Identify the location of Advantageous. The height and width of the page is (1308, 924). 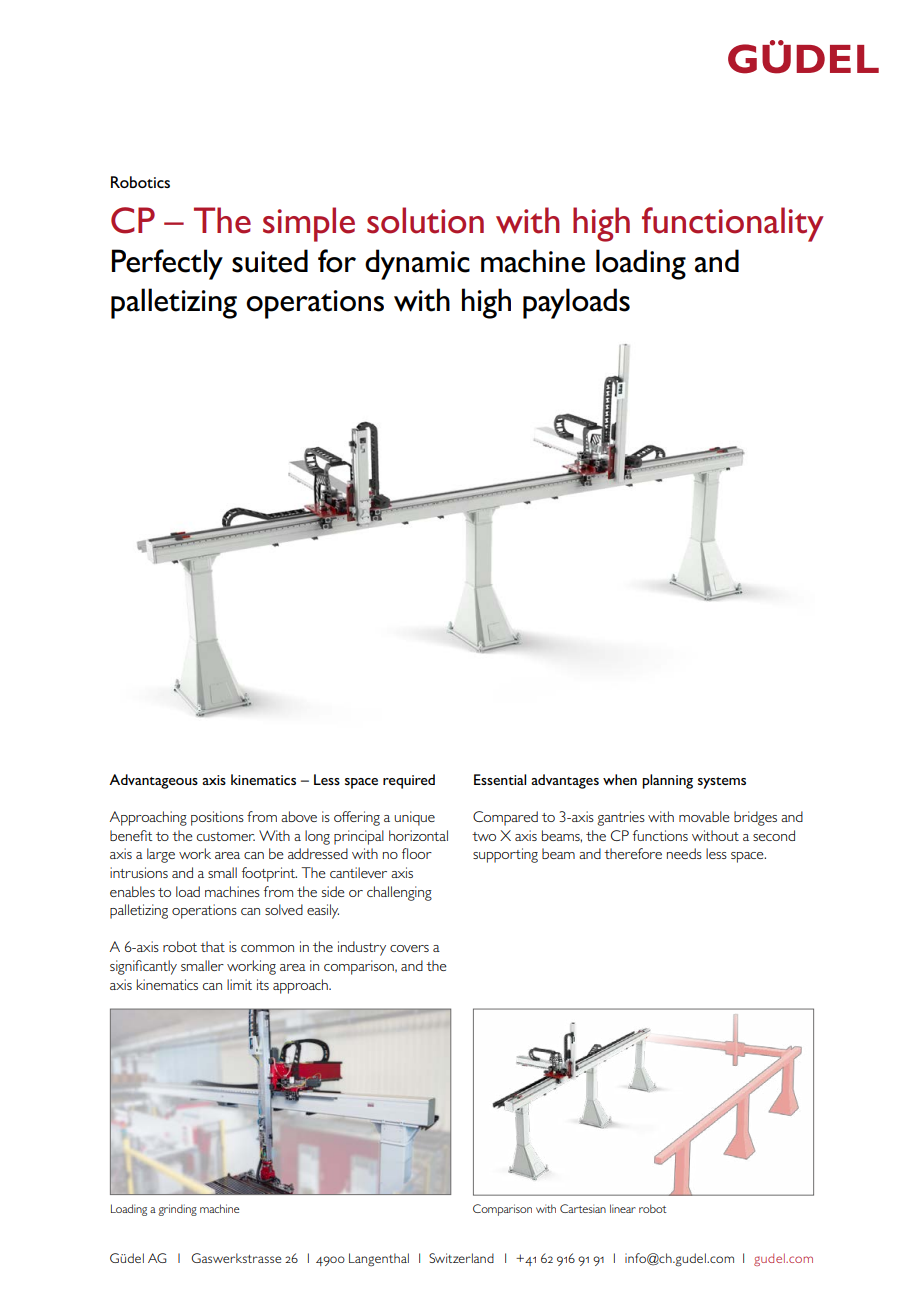
(153, 781).
